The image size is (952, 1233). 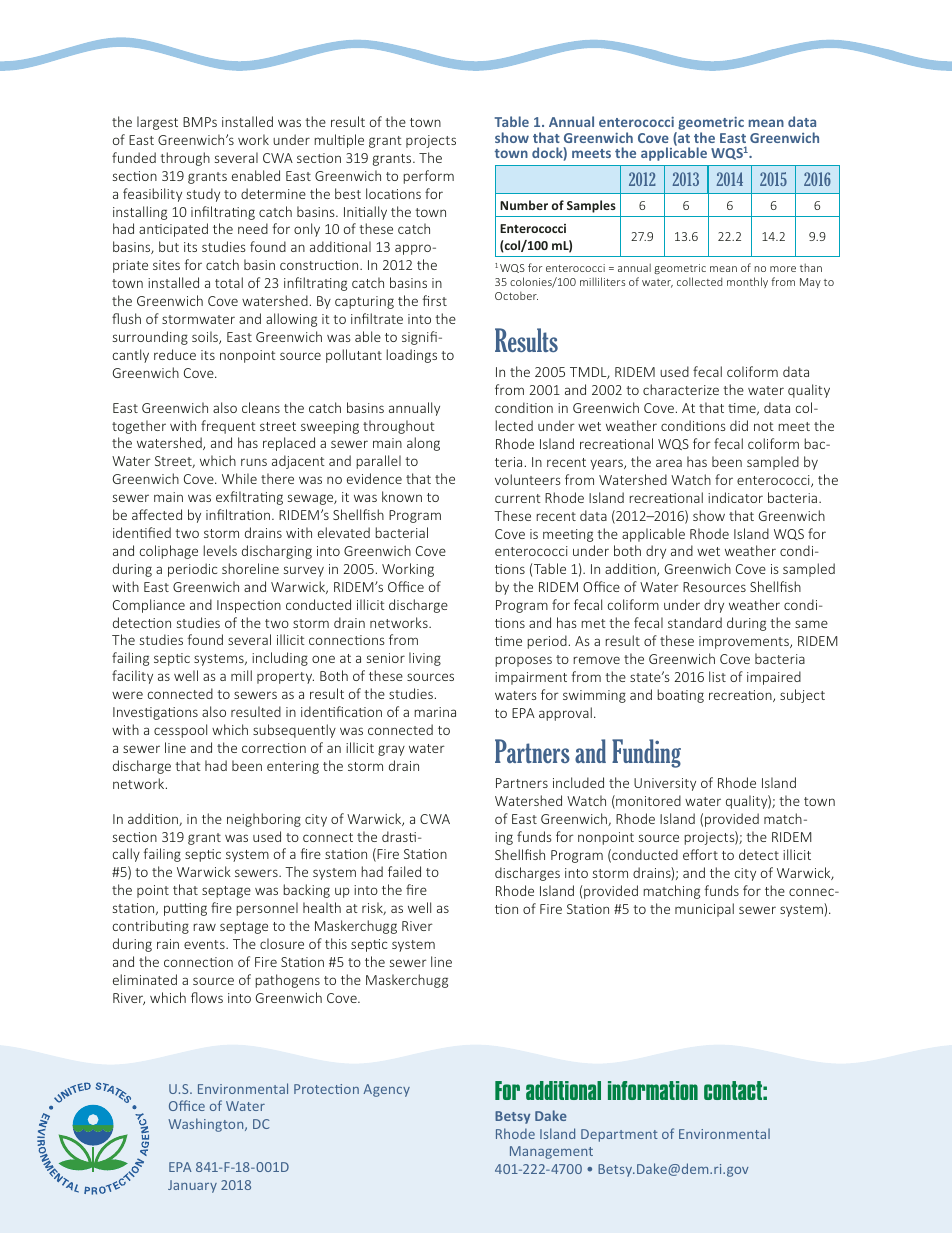 I want to click on January, so click(x=192, y=1186).
